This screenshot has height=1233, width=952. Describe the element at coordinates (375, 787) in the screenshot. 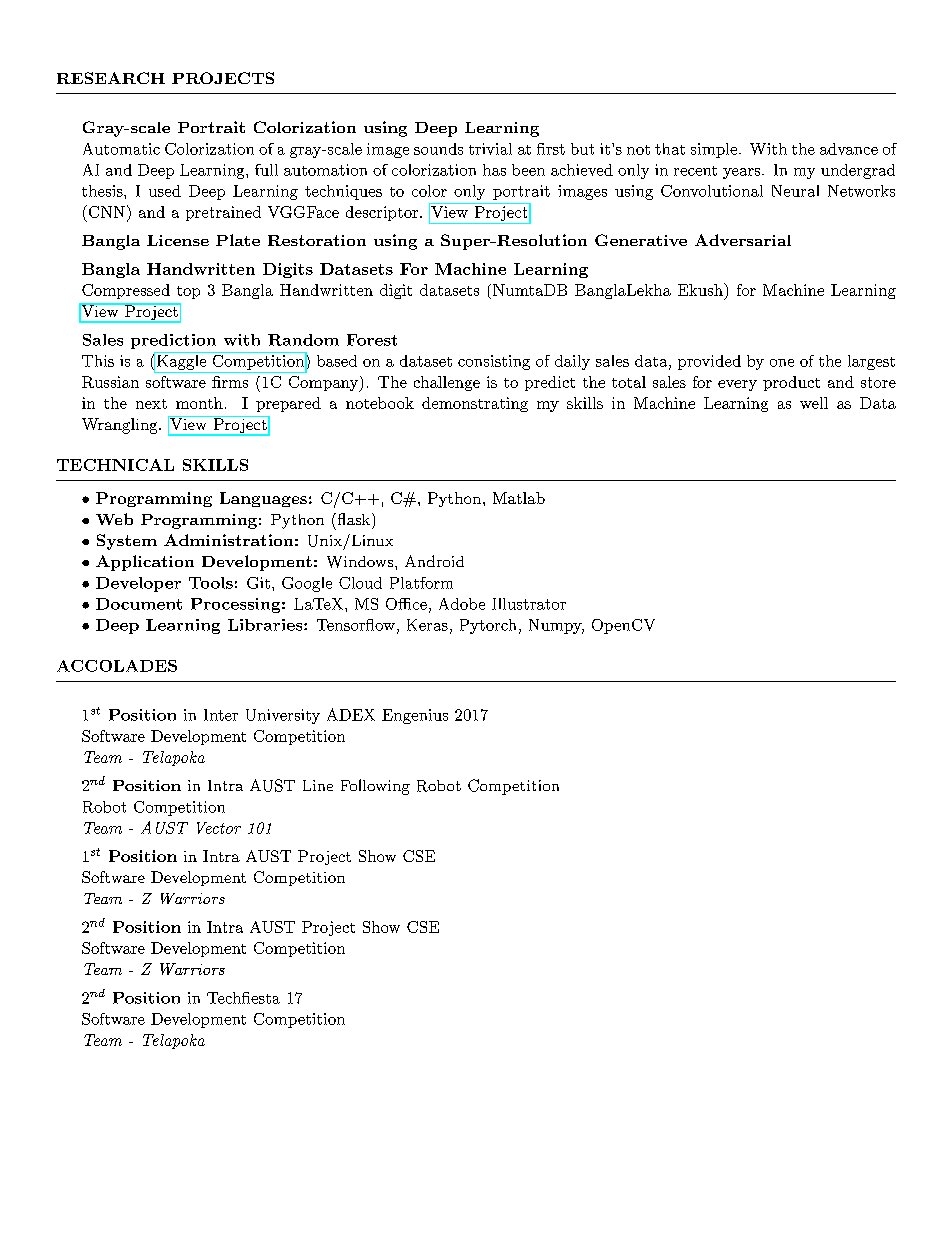

I see `Following` at that location.
